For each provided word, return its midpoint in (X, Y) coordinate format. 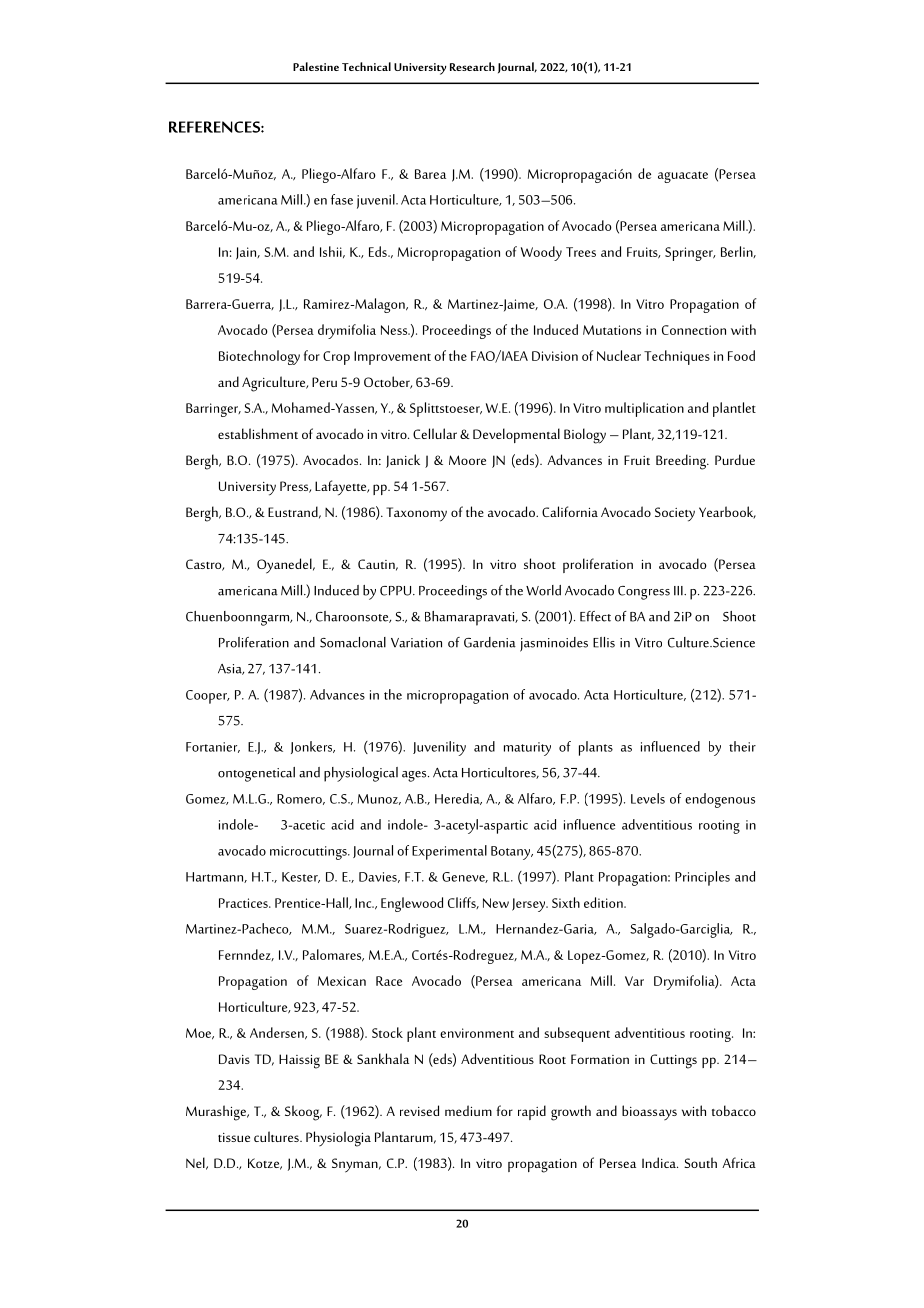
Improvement (392, 358)
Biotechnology (259, 357)
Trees (581, 252)
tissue (234, 1137)
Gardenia (490, 642)
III (679, 591)
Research (472, 66)
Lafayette (342, 488)
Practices (244, 903)
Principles (702, 878)
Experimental (449, 852)
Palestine (316, 66)
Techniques (677, 357)
